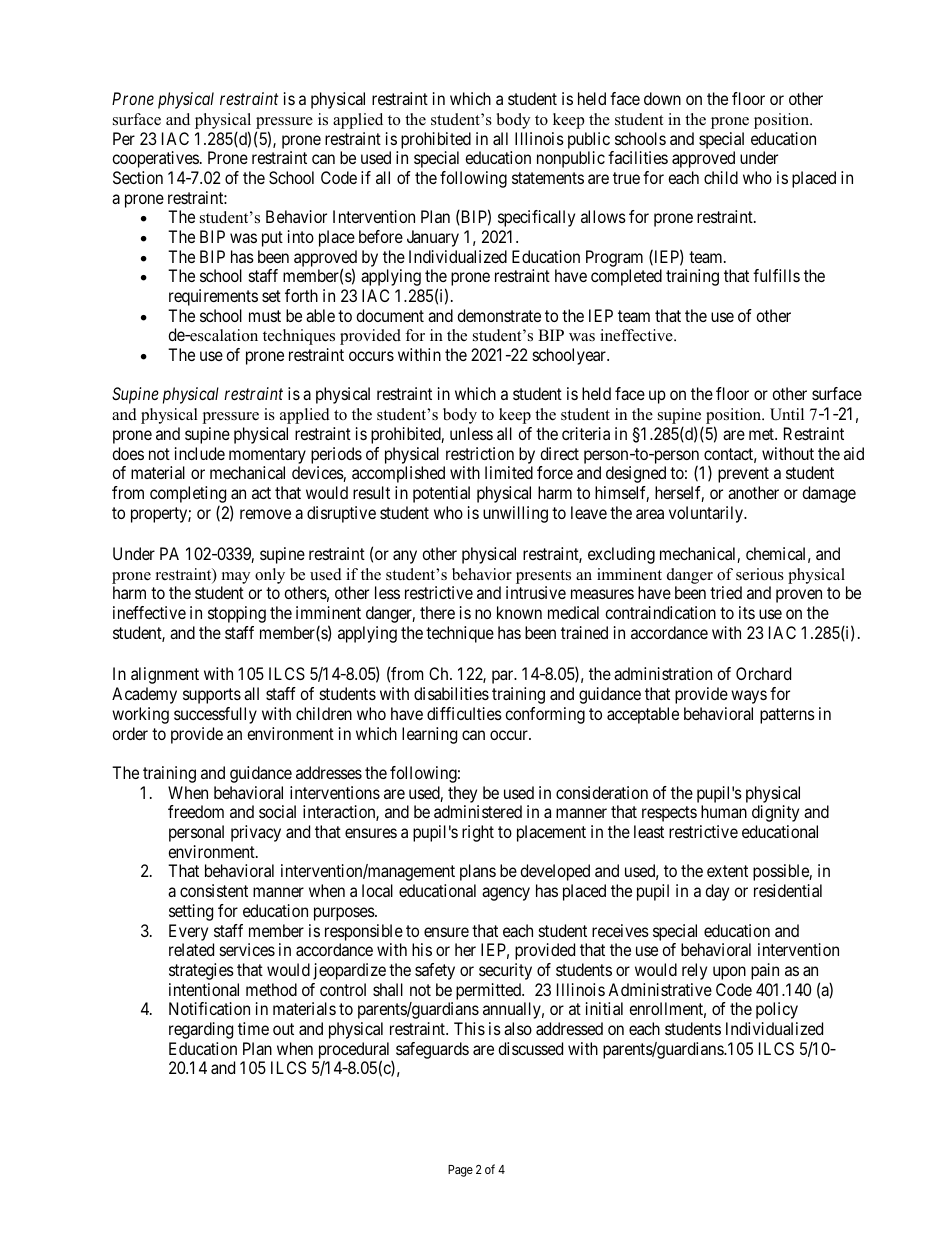  Describe the element at coordinates (460, 1171) in the image. I see `Page` at that location.
